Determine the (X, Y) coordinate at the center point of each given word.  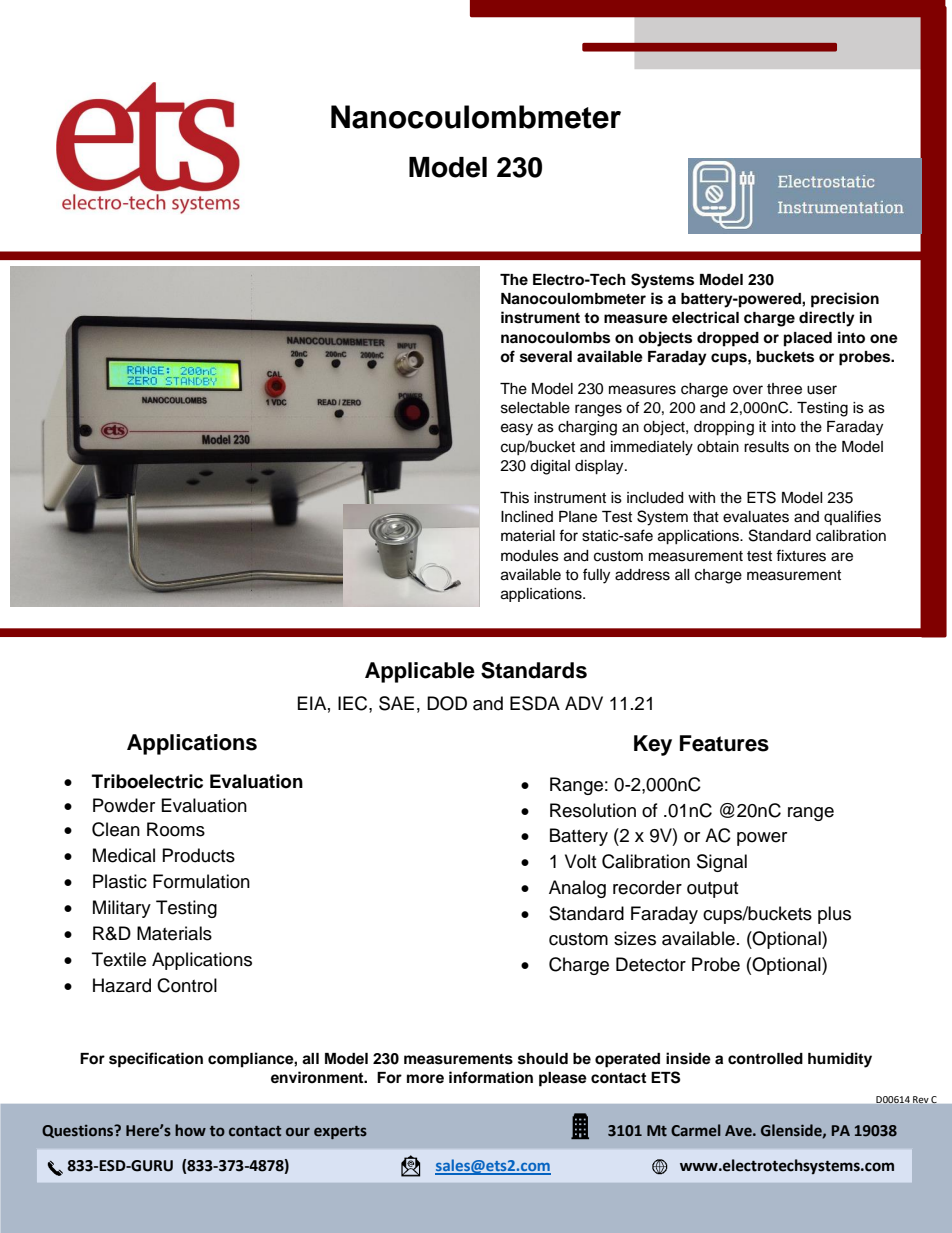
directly (827, 319)
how (190, 1130)
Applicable (420, 672)
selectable (535, 408)
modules (530, 556)
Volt (580, 861)
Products (199, 855)
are (842, 557)
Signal (722, 863)
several (546, 357)
